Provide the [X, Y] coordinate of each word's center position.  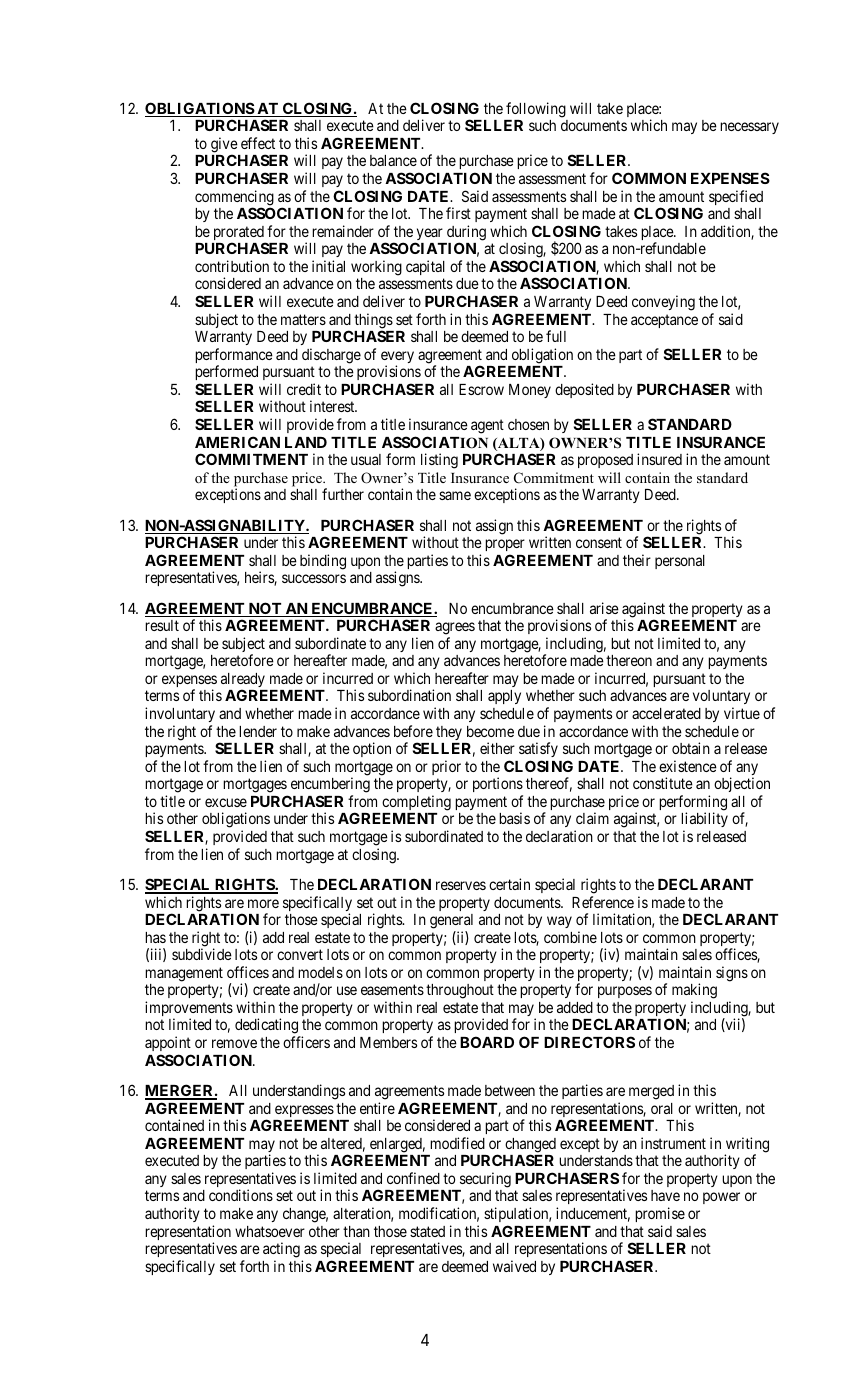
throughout [460, 991]
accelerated [666, 713]
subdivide [202, 954]
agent [487, 426]
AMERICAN [237, 442]
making [694, 992]
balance [393, 160]
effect [258, 143]
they [449, 733]
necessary [749, 128]
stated [427, 1231]
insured [659, 459]
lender [258, 731]
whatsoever [270, 1231]
